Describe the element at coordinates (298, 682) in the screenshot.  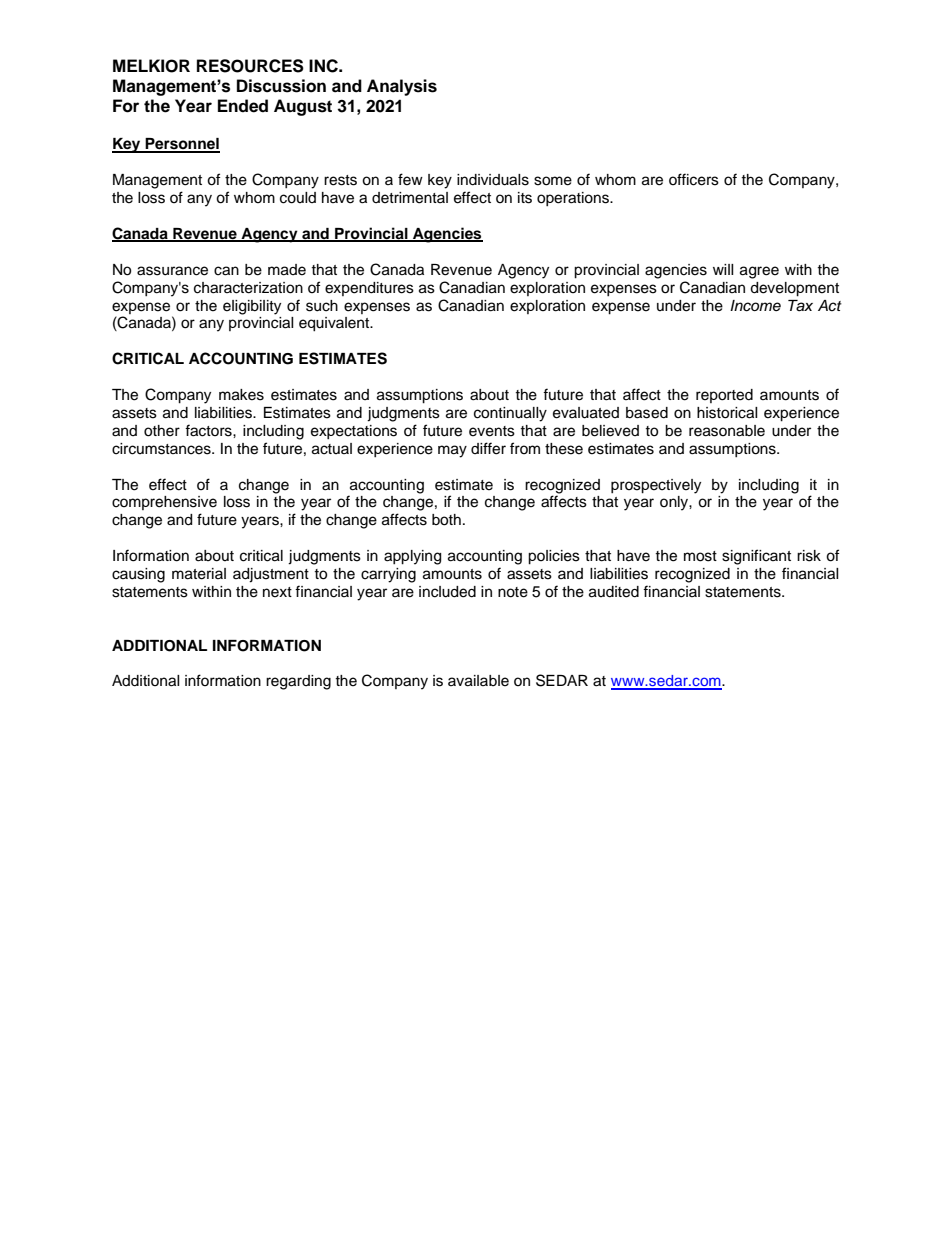
I see `regarding` at that location.
